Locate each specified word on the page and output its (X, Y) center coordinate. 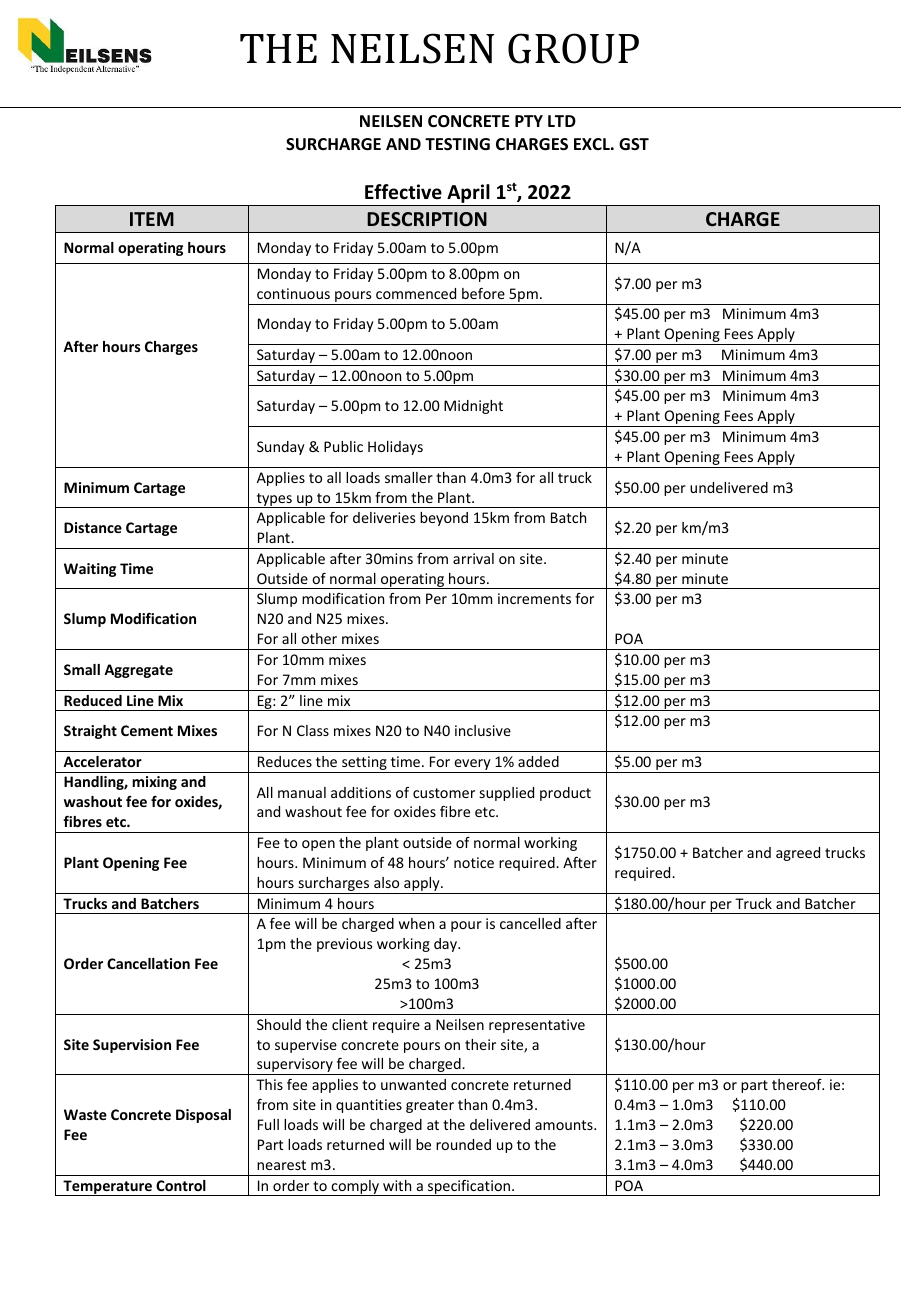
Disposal (203, 1116)
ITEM (152, 219)
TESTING (457, 144)
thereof (798, 1084)
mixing (154, 783)
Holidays (395, 448)
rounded (463, 1144)
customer (444, 793)
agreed (798, 854)
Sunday (281, 448)
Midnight (473, 407)
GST (634, 144)
